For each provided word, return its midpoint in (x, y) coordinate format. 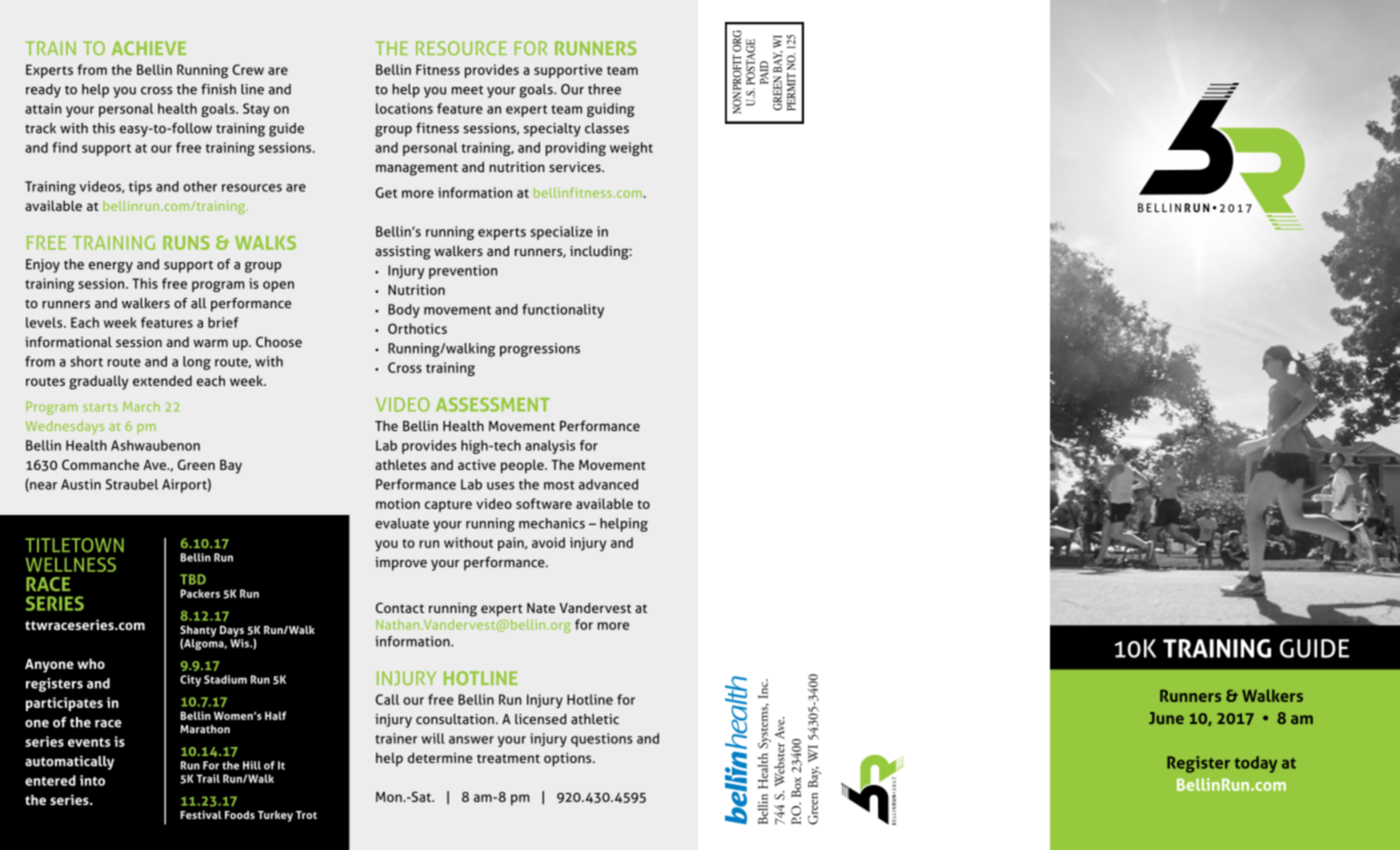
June (1166, 718)
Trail (208, 778)
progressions (540, 350)
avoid (548, 542)
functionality (563, 311)
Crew (248, 69)
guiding (611, 110)
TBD (193, 579)
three (604, 89)
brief (223, 322)
